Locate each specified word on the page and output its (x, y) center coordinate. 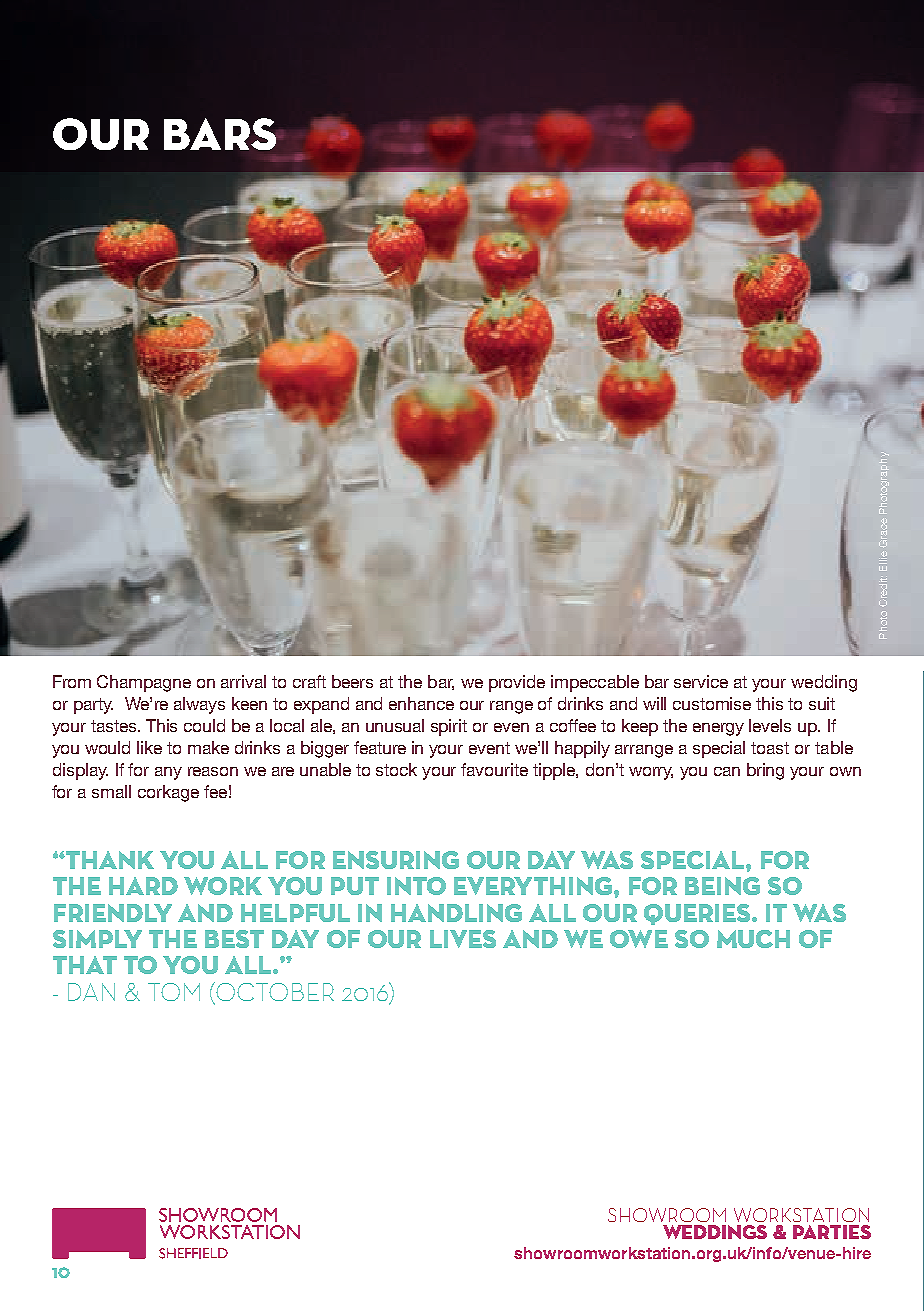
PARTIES (832, 1232)
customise (712, 703)
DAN (91, 992)
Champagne (144, 683)
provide (517, 683)
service (701, 681)
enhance (421, 703)
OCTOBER (274, 993)
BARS (221, 134)
